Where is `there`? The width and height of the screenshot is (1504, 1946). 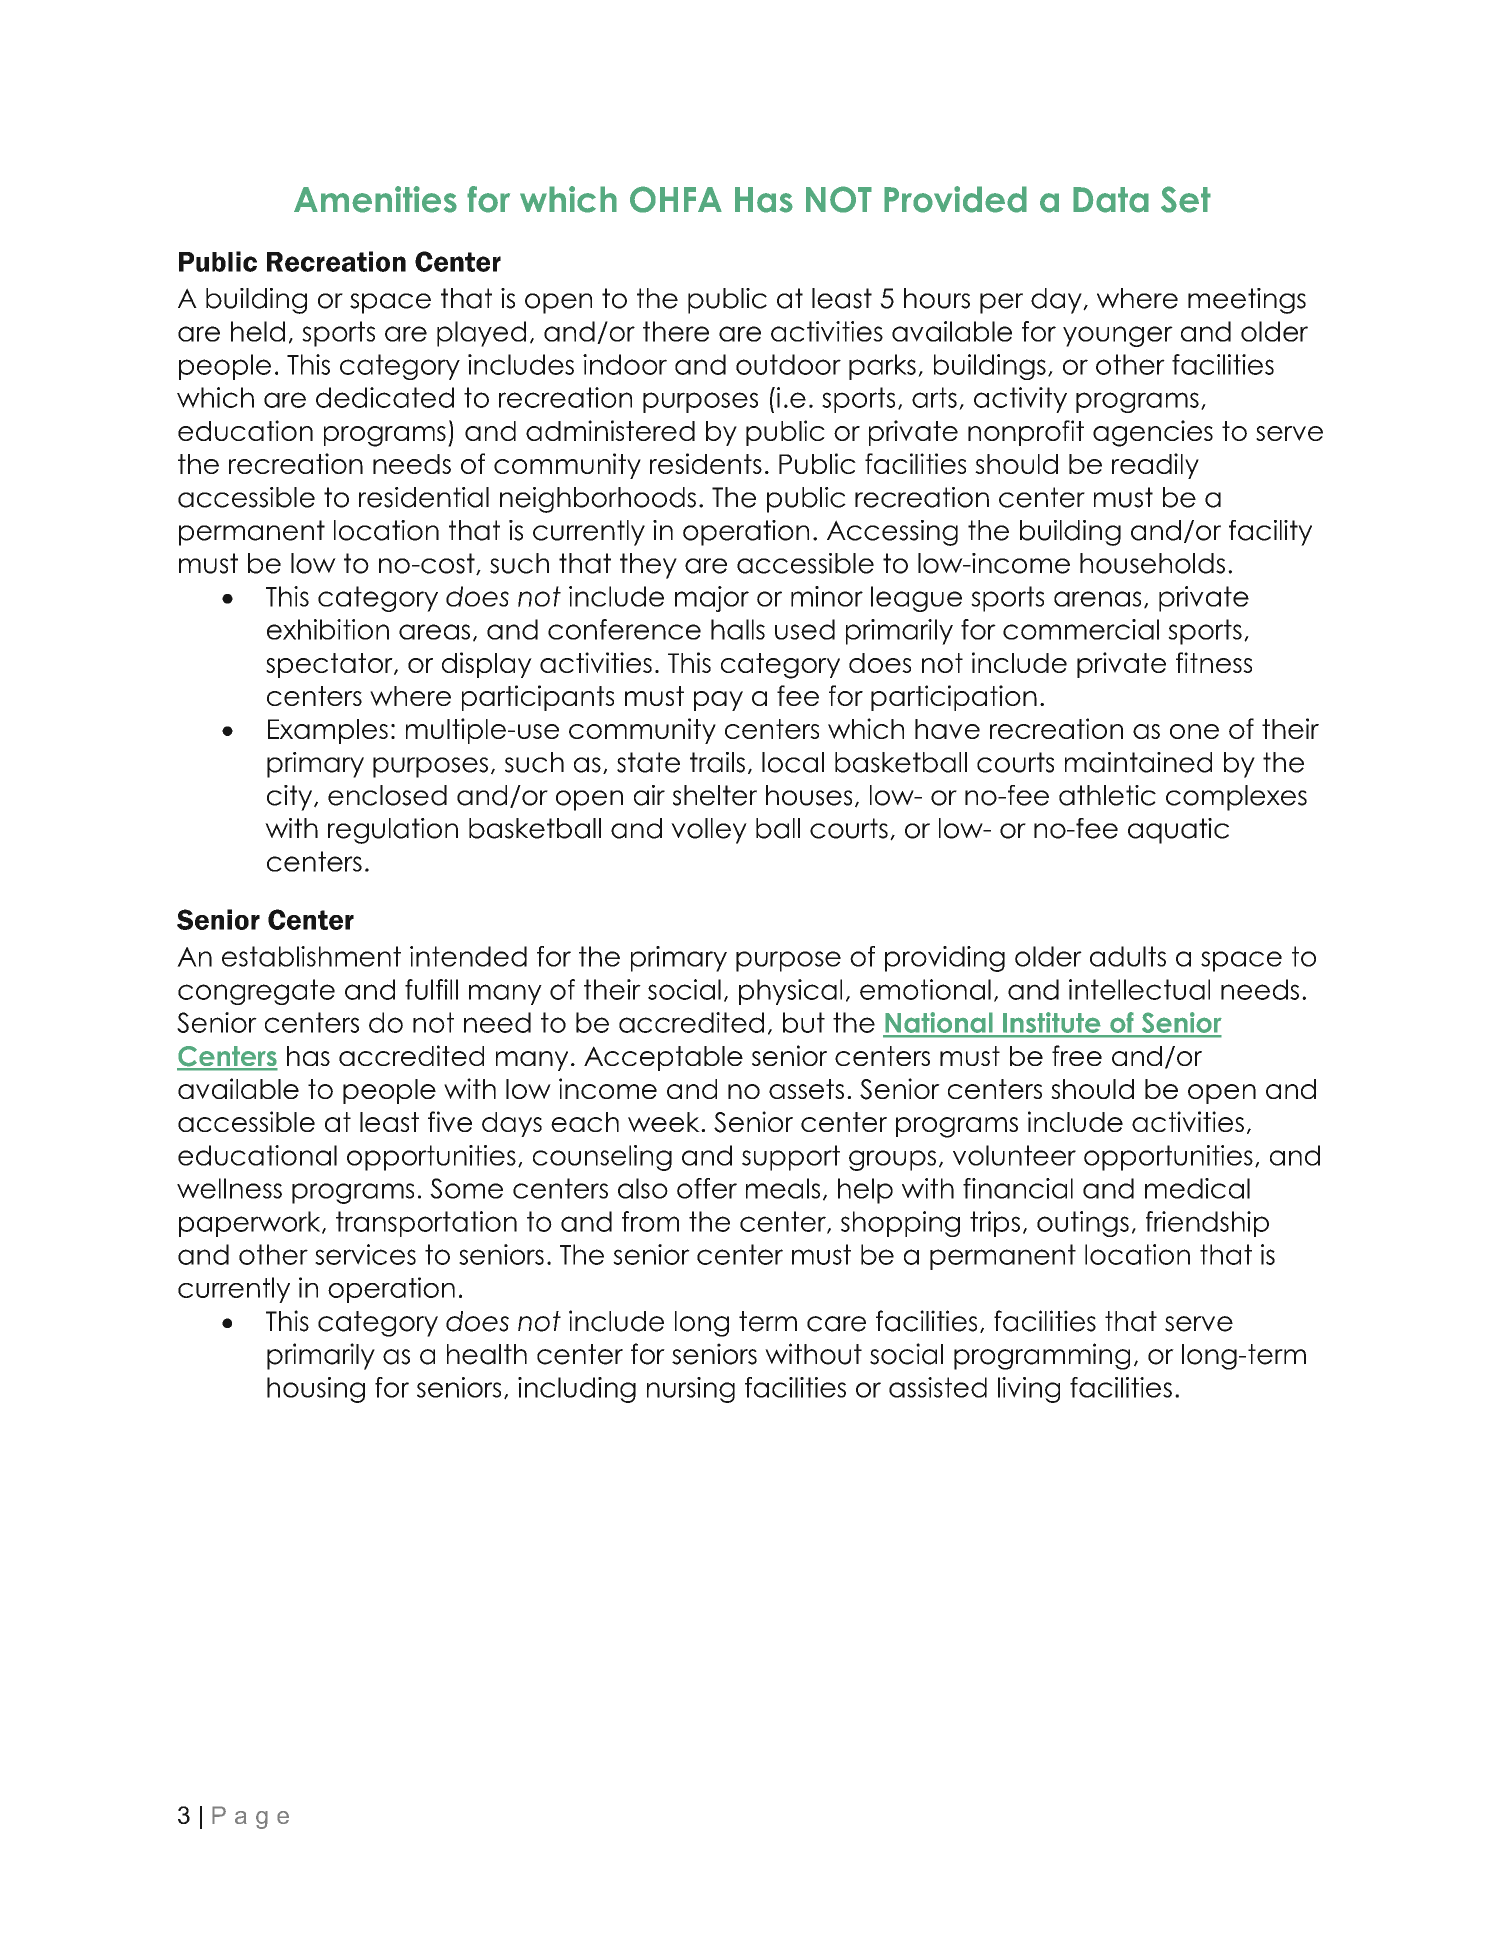
there is located at coordinates (676, 331).
